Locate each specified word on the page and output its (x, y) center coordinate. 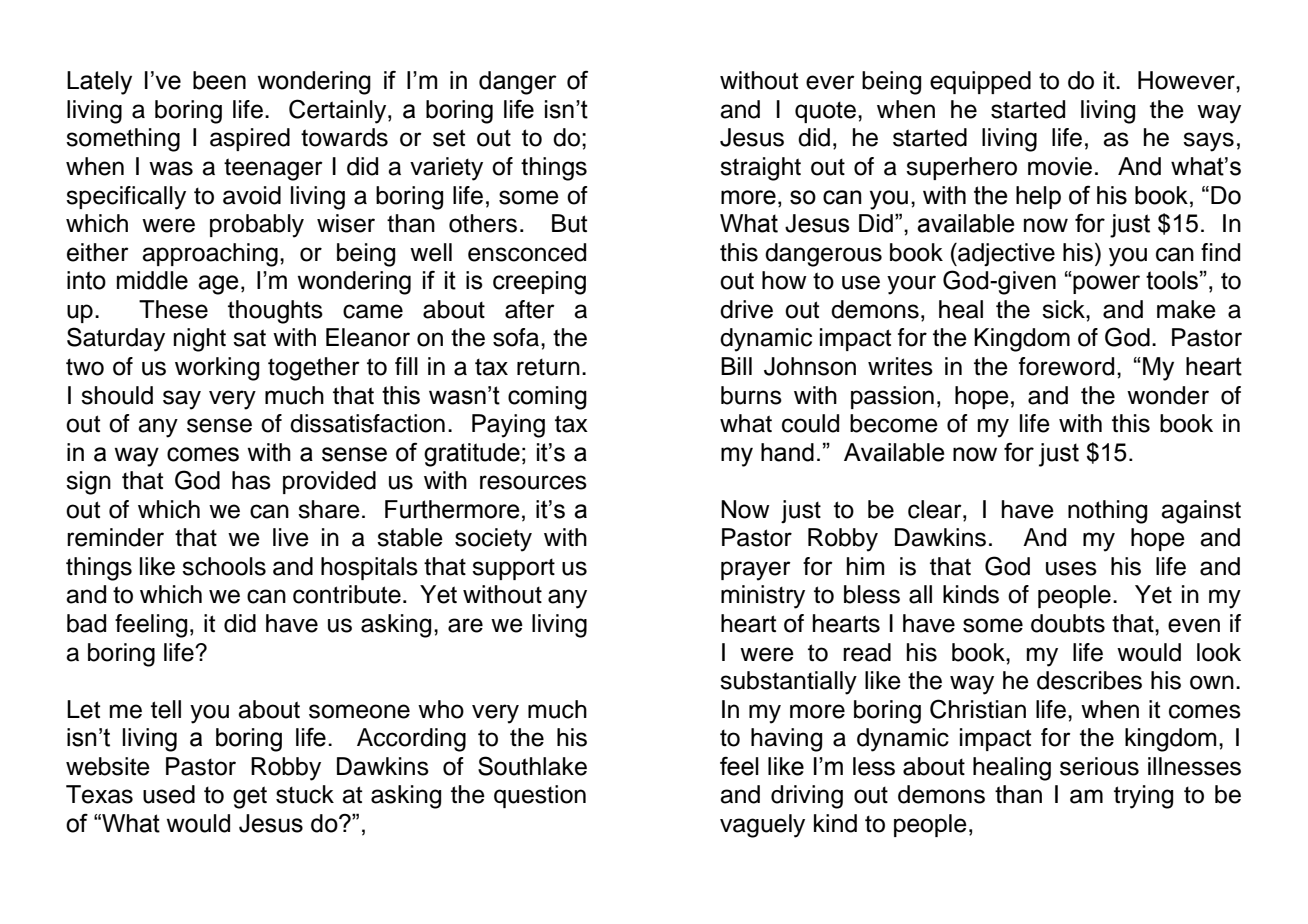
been (219, 80)
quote (825, 112)
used (169, 794)
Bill (736, 366)
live (291, 537)
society (493, 540)
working (217, 369)
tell (166, 709)
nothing (1107, 512)
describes (1089, 680)
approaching (210, 255)
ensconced (527, 252)
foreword (1066, 366)
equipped (980, 82)
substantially (788, 683)
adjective (1005, 254)
